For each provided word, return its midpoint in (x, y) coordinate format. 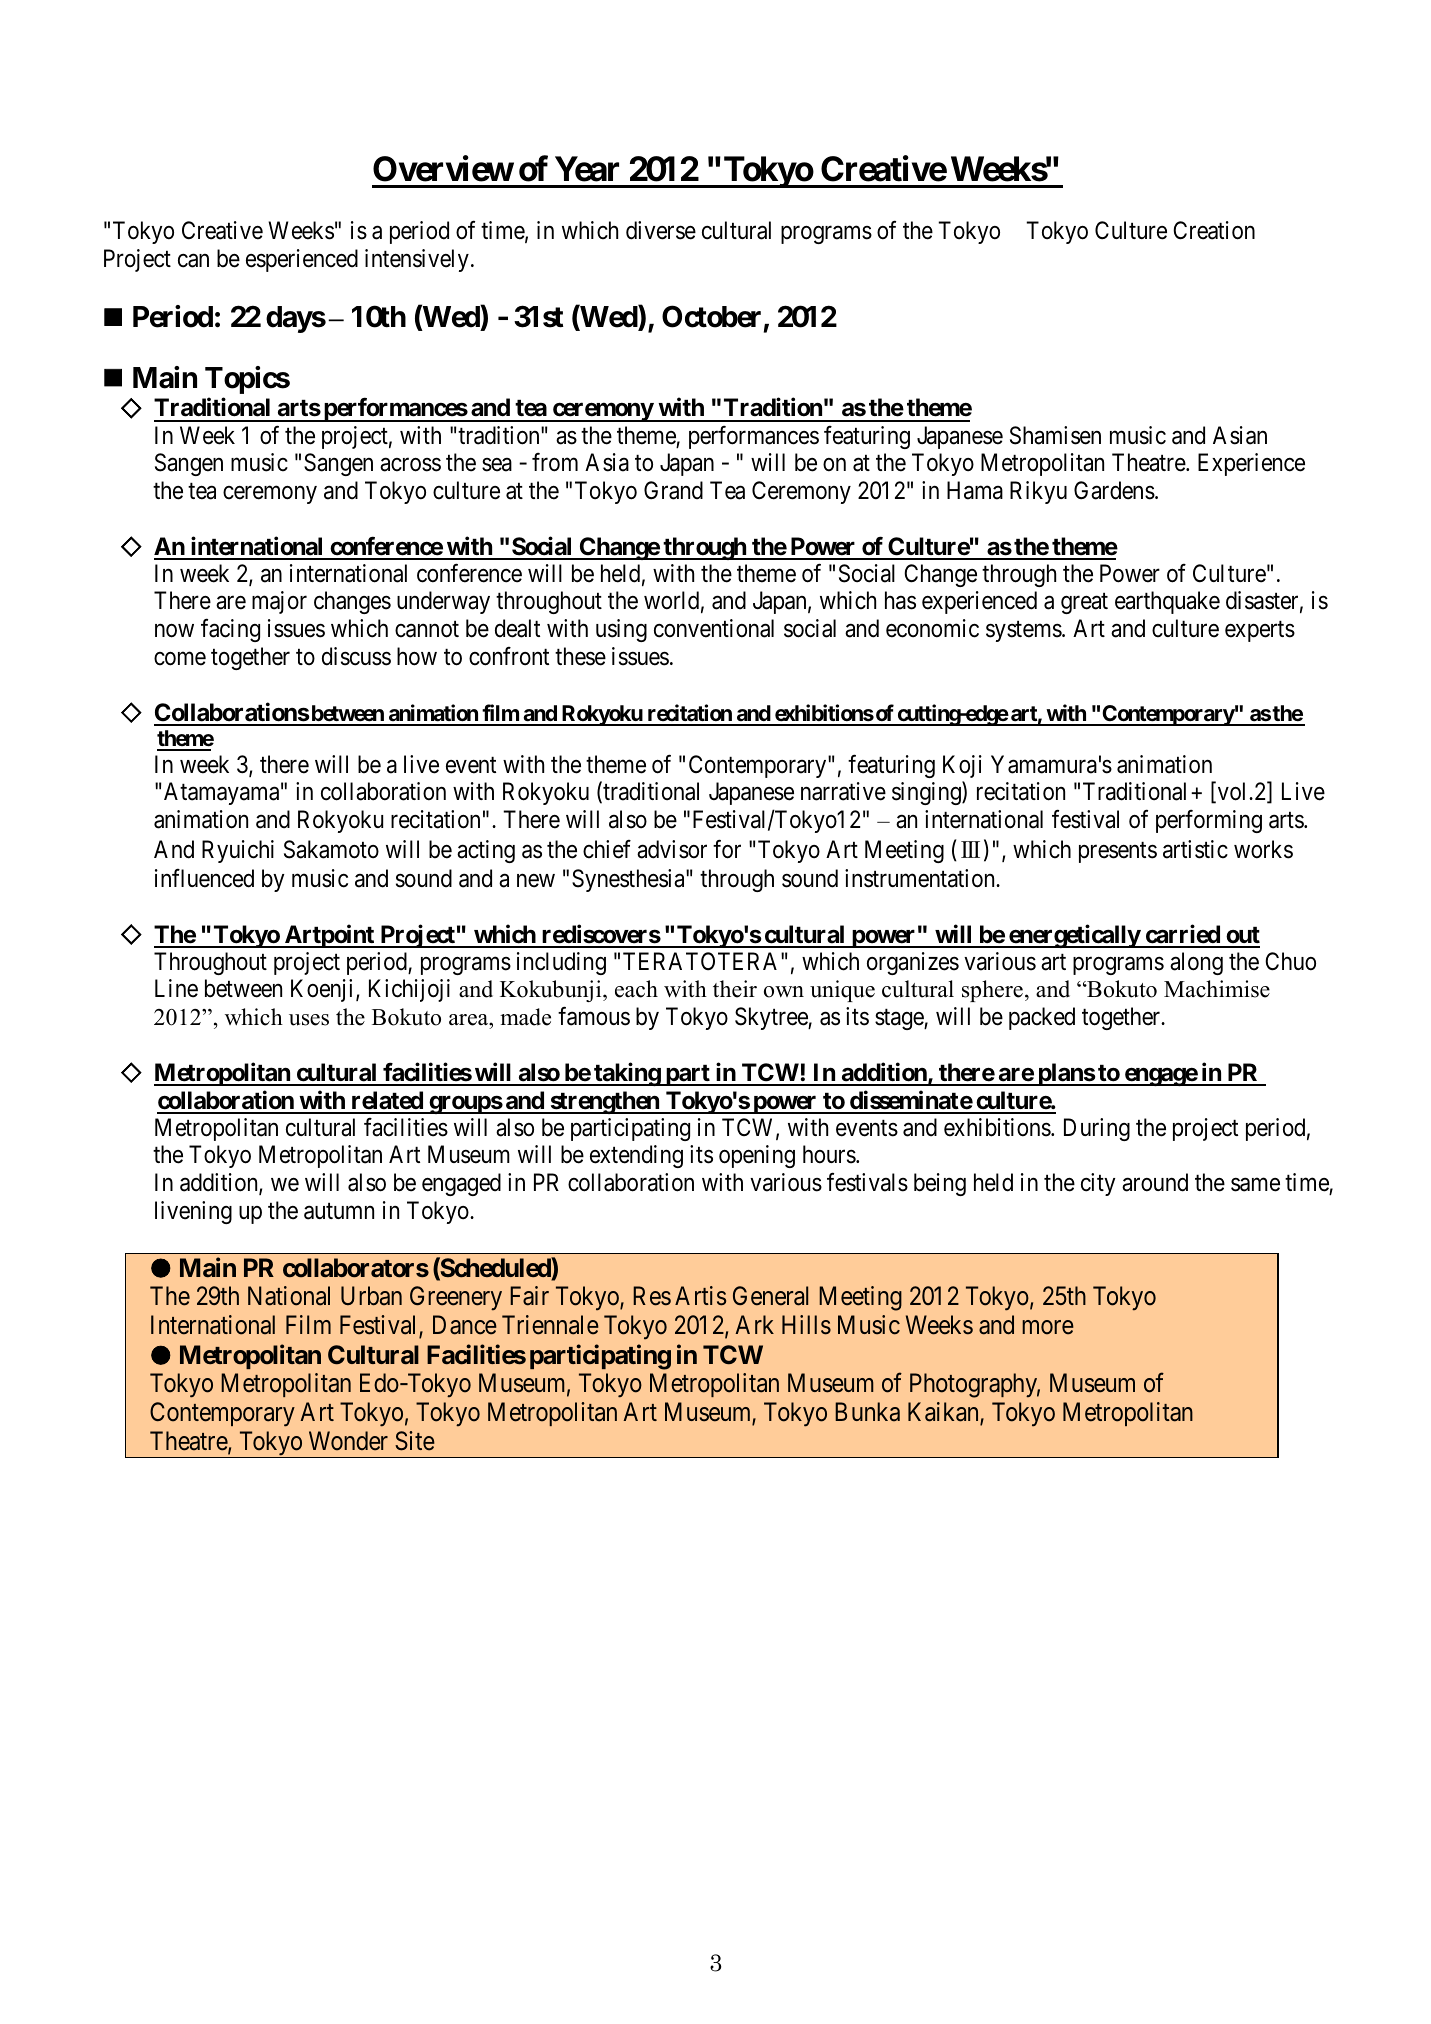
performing (1209, 821)
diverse (661, 230)
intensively (417, 260)
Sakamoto (331, 849)
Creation (1214, 230)
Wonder (348, 1441)
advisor (672, 849)
